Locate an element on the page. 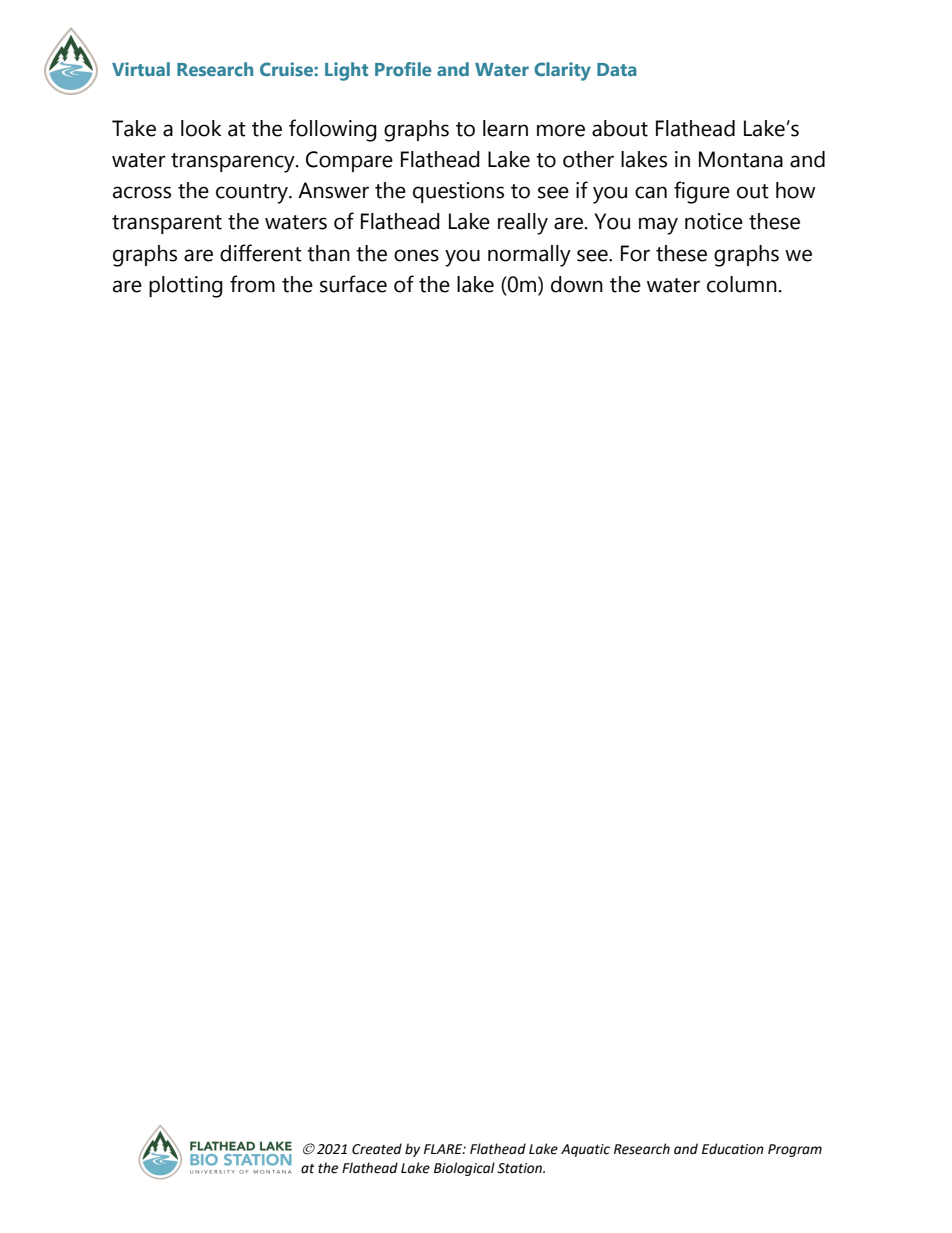  Montana is located at coordinates (741, 159).
